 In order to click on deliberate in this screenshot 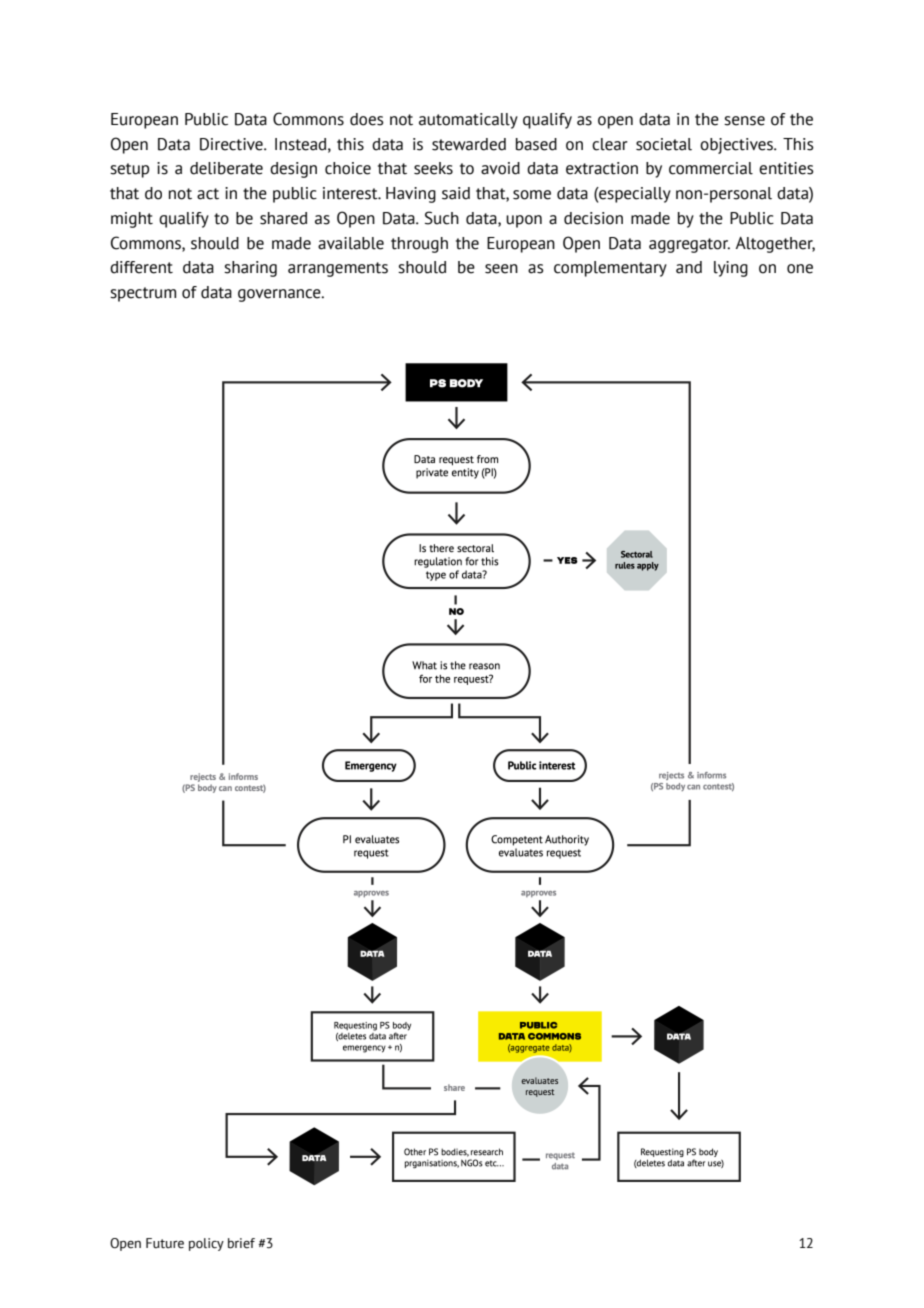, I will do `click(226, 168)`.
